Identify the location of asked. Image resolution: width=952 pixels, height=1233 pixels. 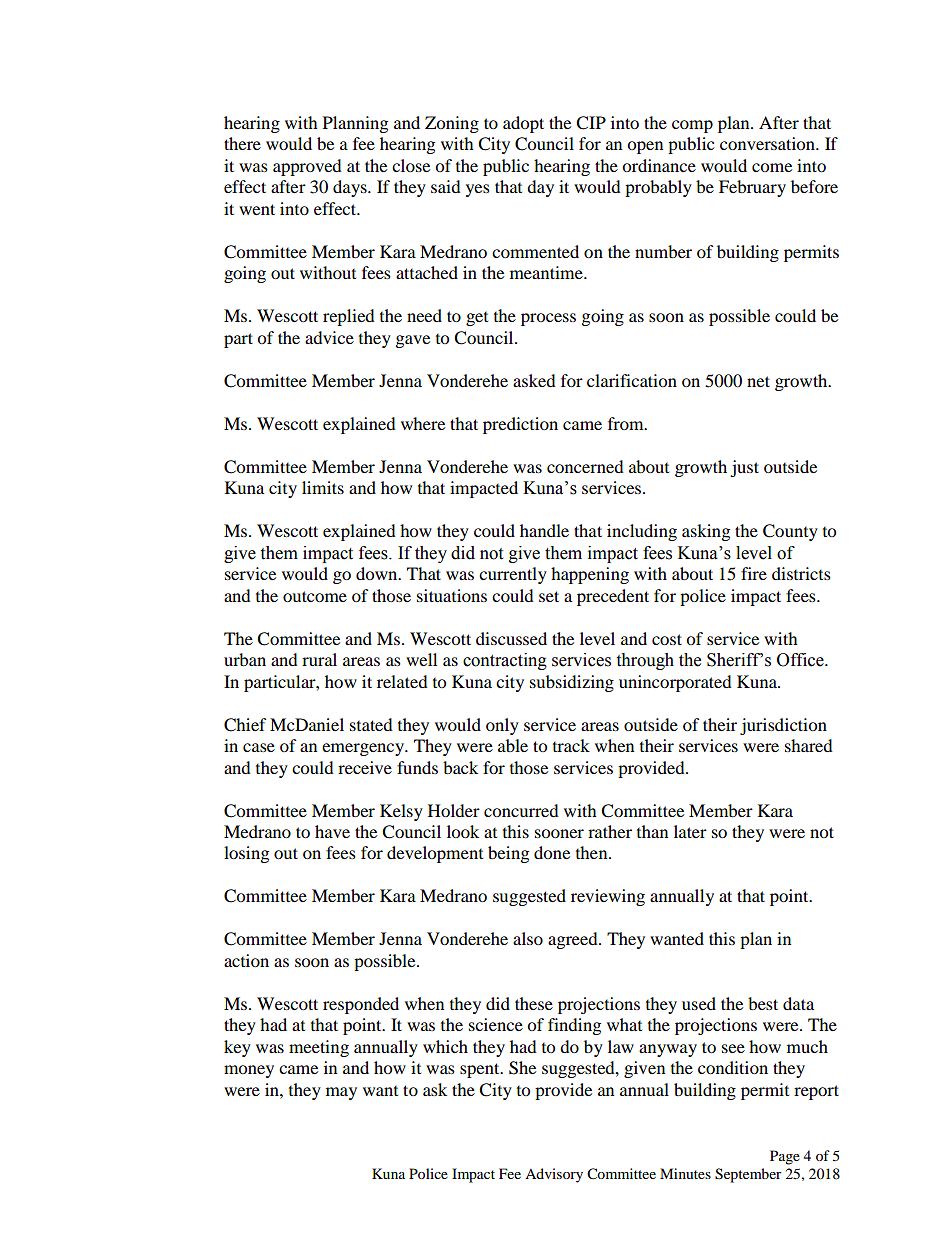
(534, 380).
